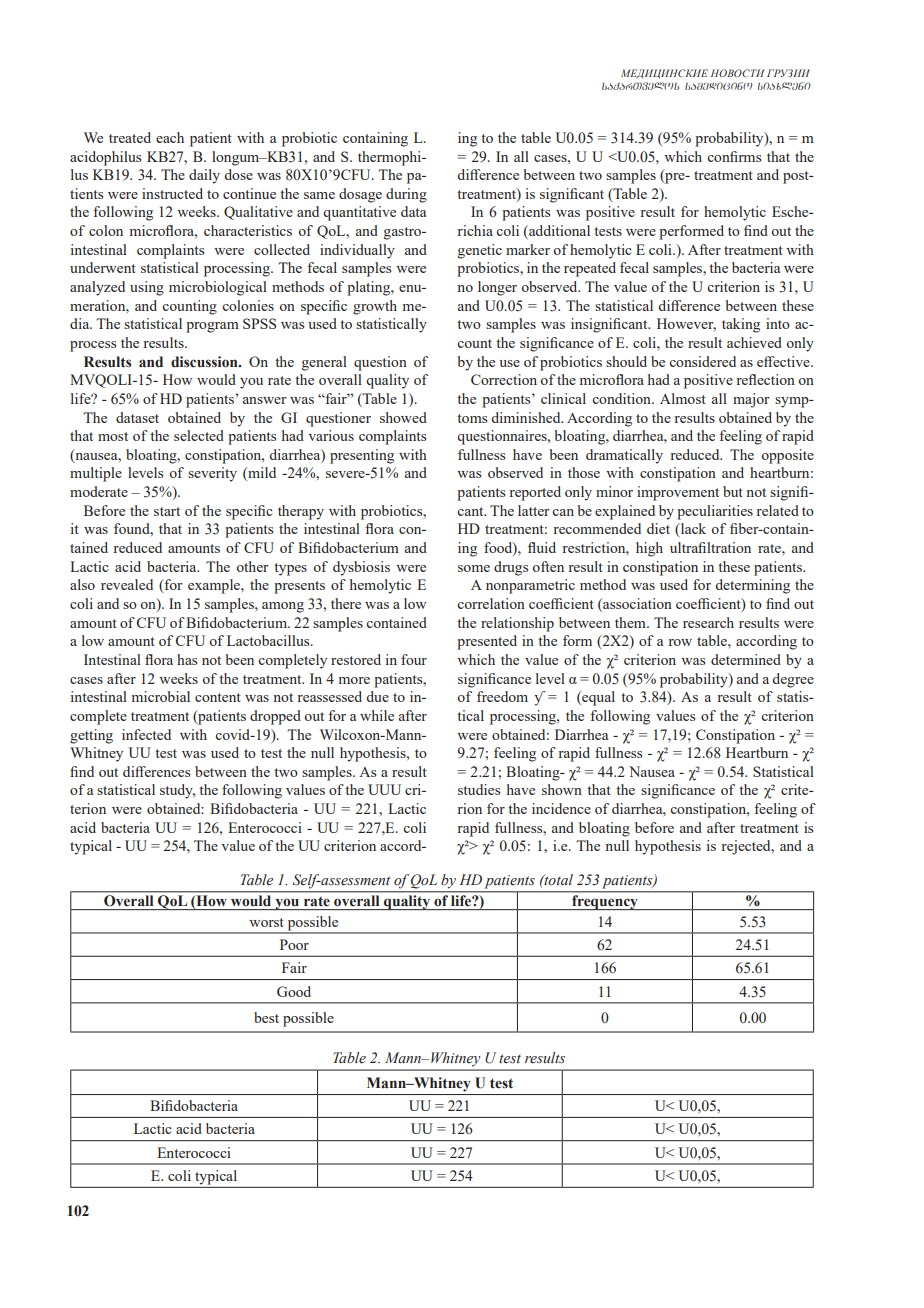  What do you see at coordinates (504, 379) in the document?
I see `Correction` at bounding box center [504, 379].
